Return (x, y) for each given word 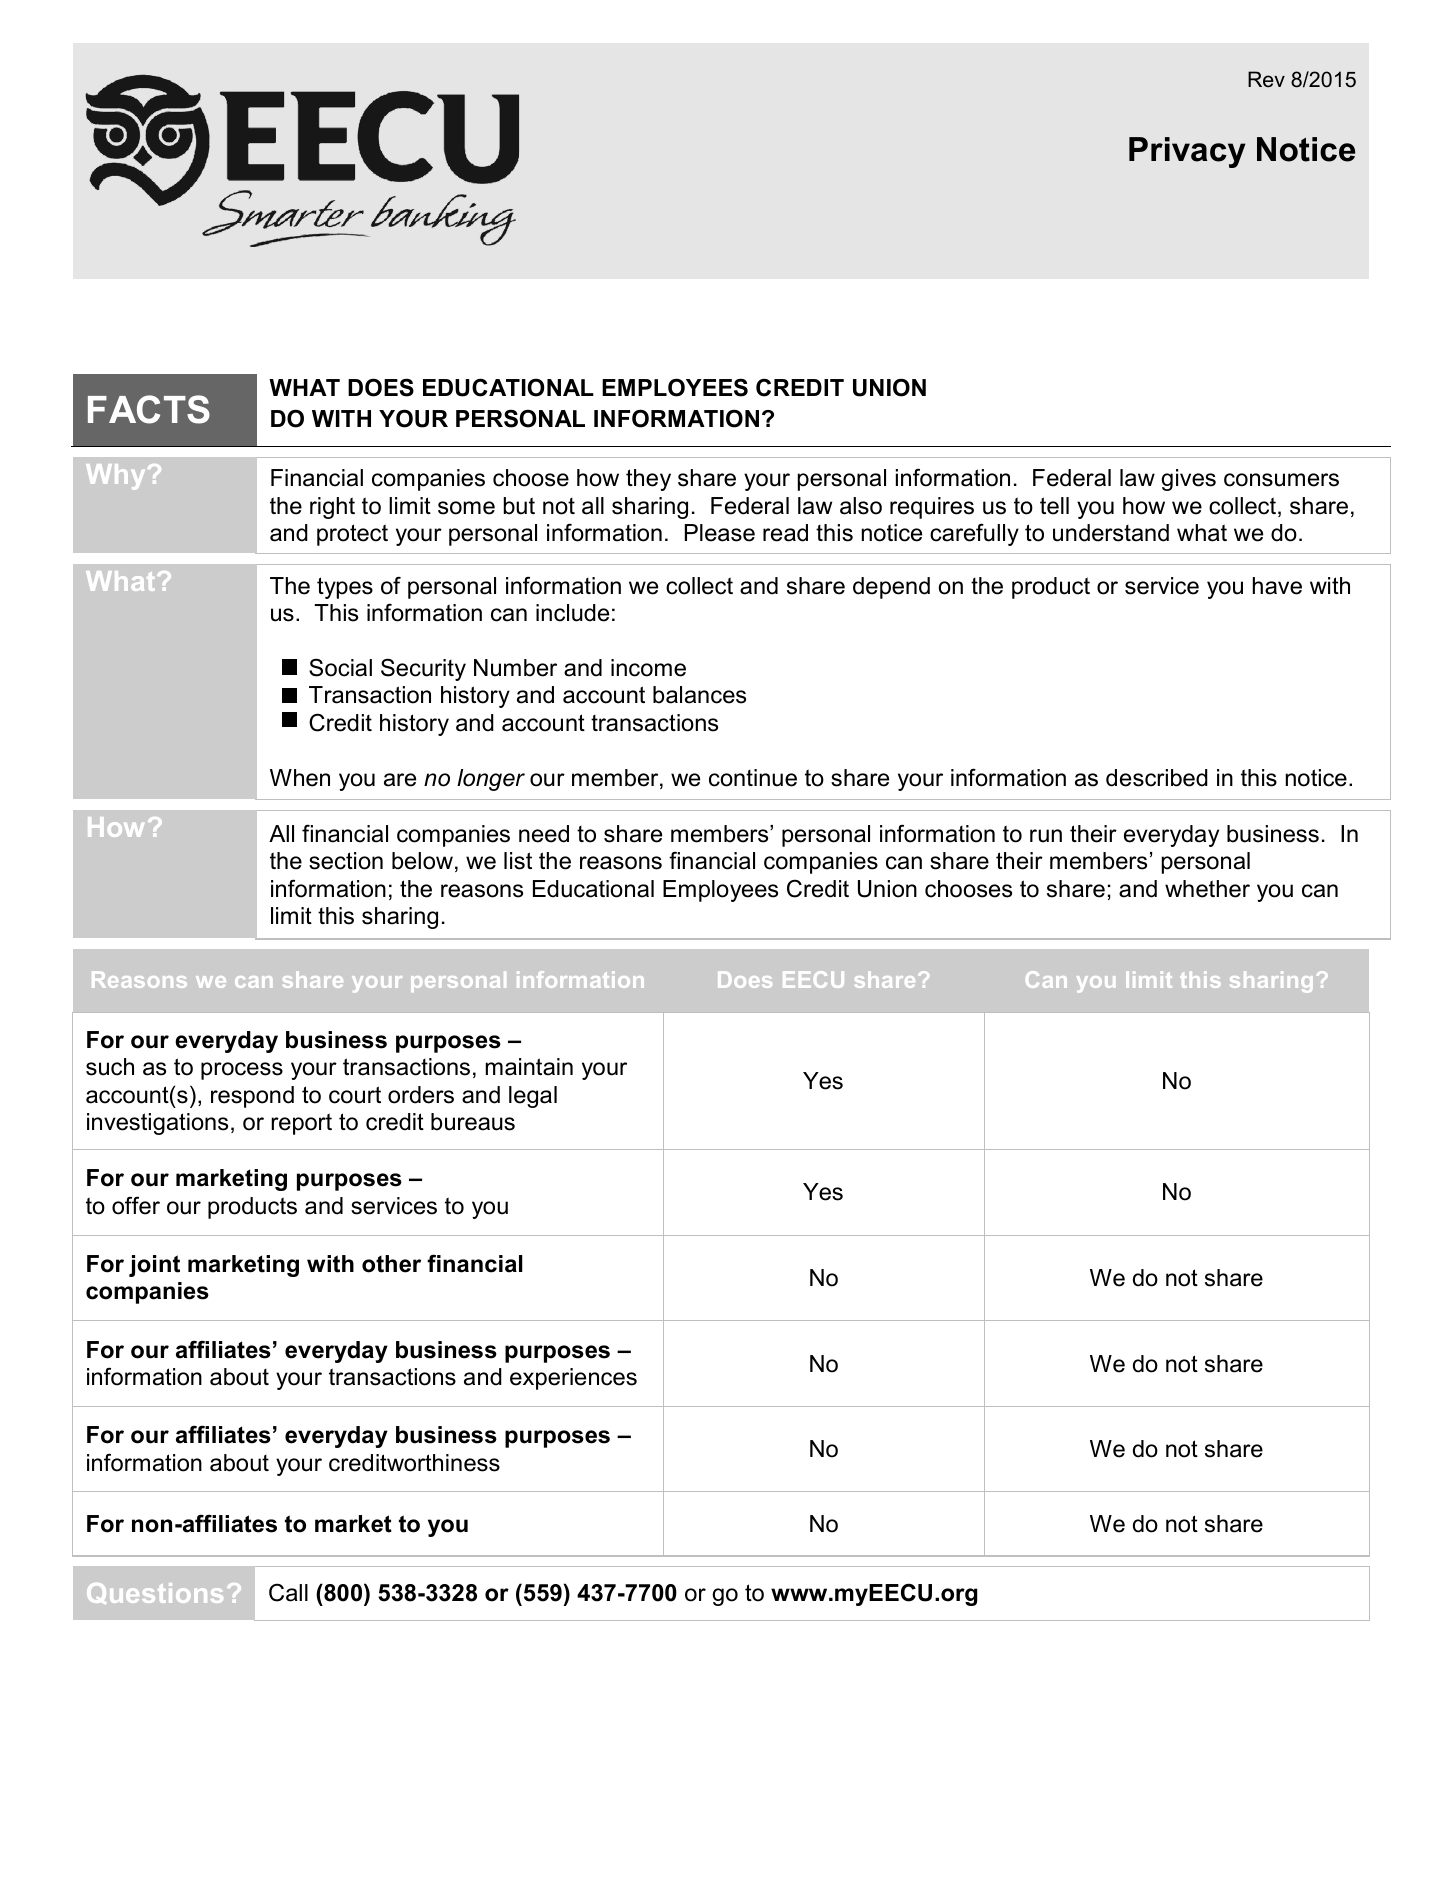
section (346, 861)
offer (136, 1205)
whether (1207, 889)
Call (288, 1592)
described (1157, 778)
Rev (1266, 79)
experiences (573, 1379)
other (391, 1264)
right (332, 508)
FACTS (149, 409)
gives (1188, 480)
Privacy (1187, 152)
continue (753, 778)
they (648, 480)
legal (533, 1097)
